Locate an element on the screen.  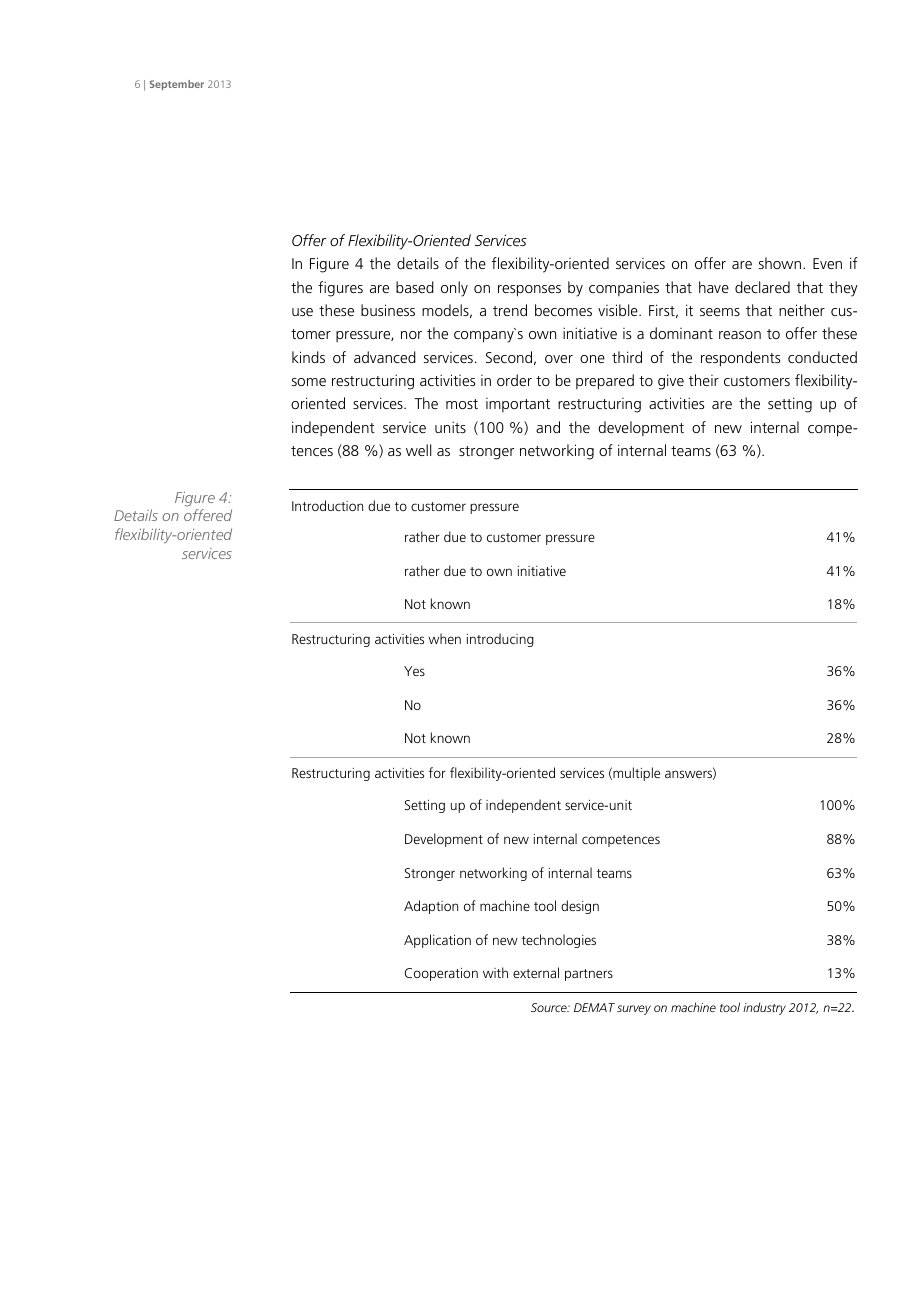
Introduction is located at coordinates (327, 505).
